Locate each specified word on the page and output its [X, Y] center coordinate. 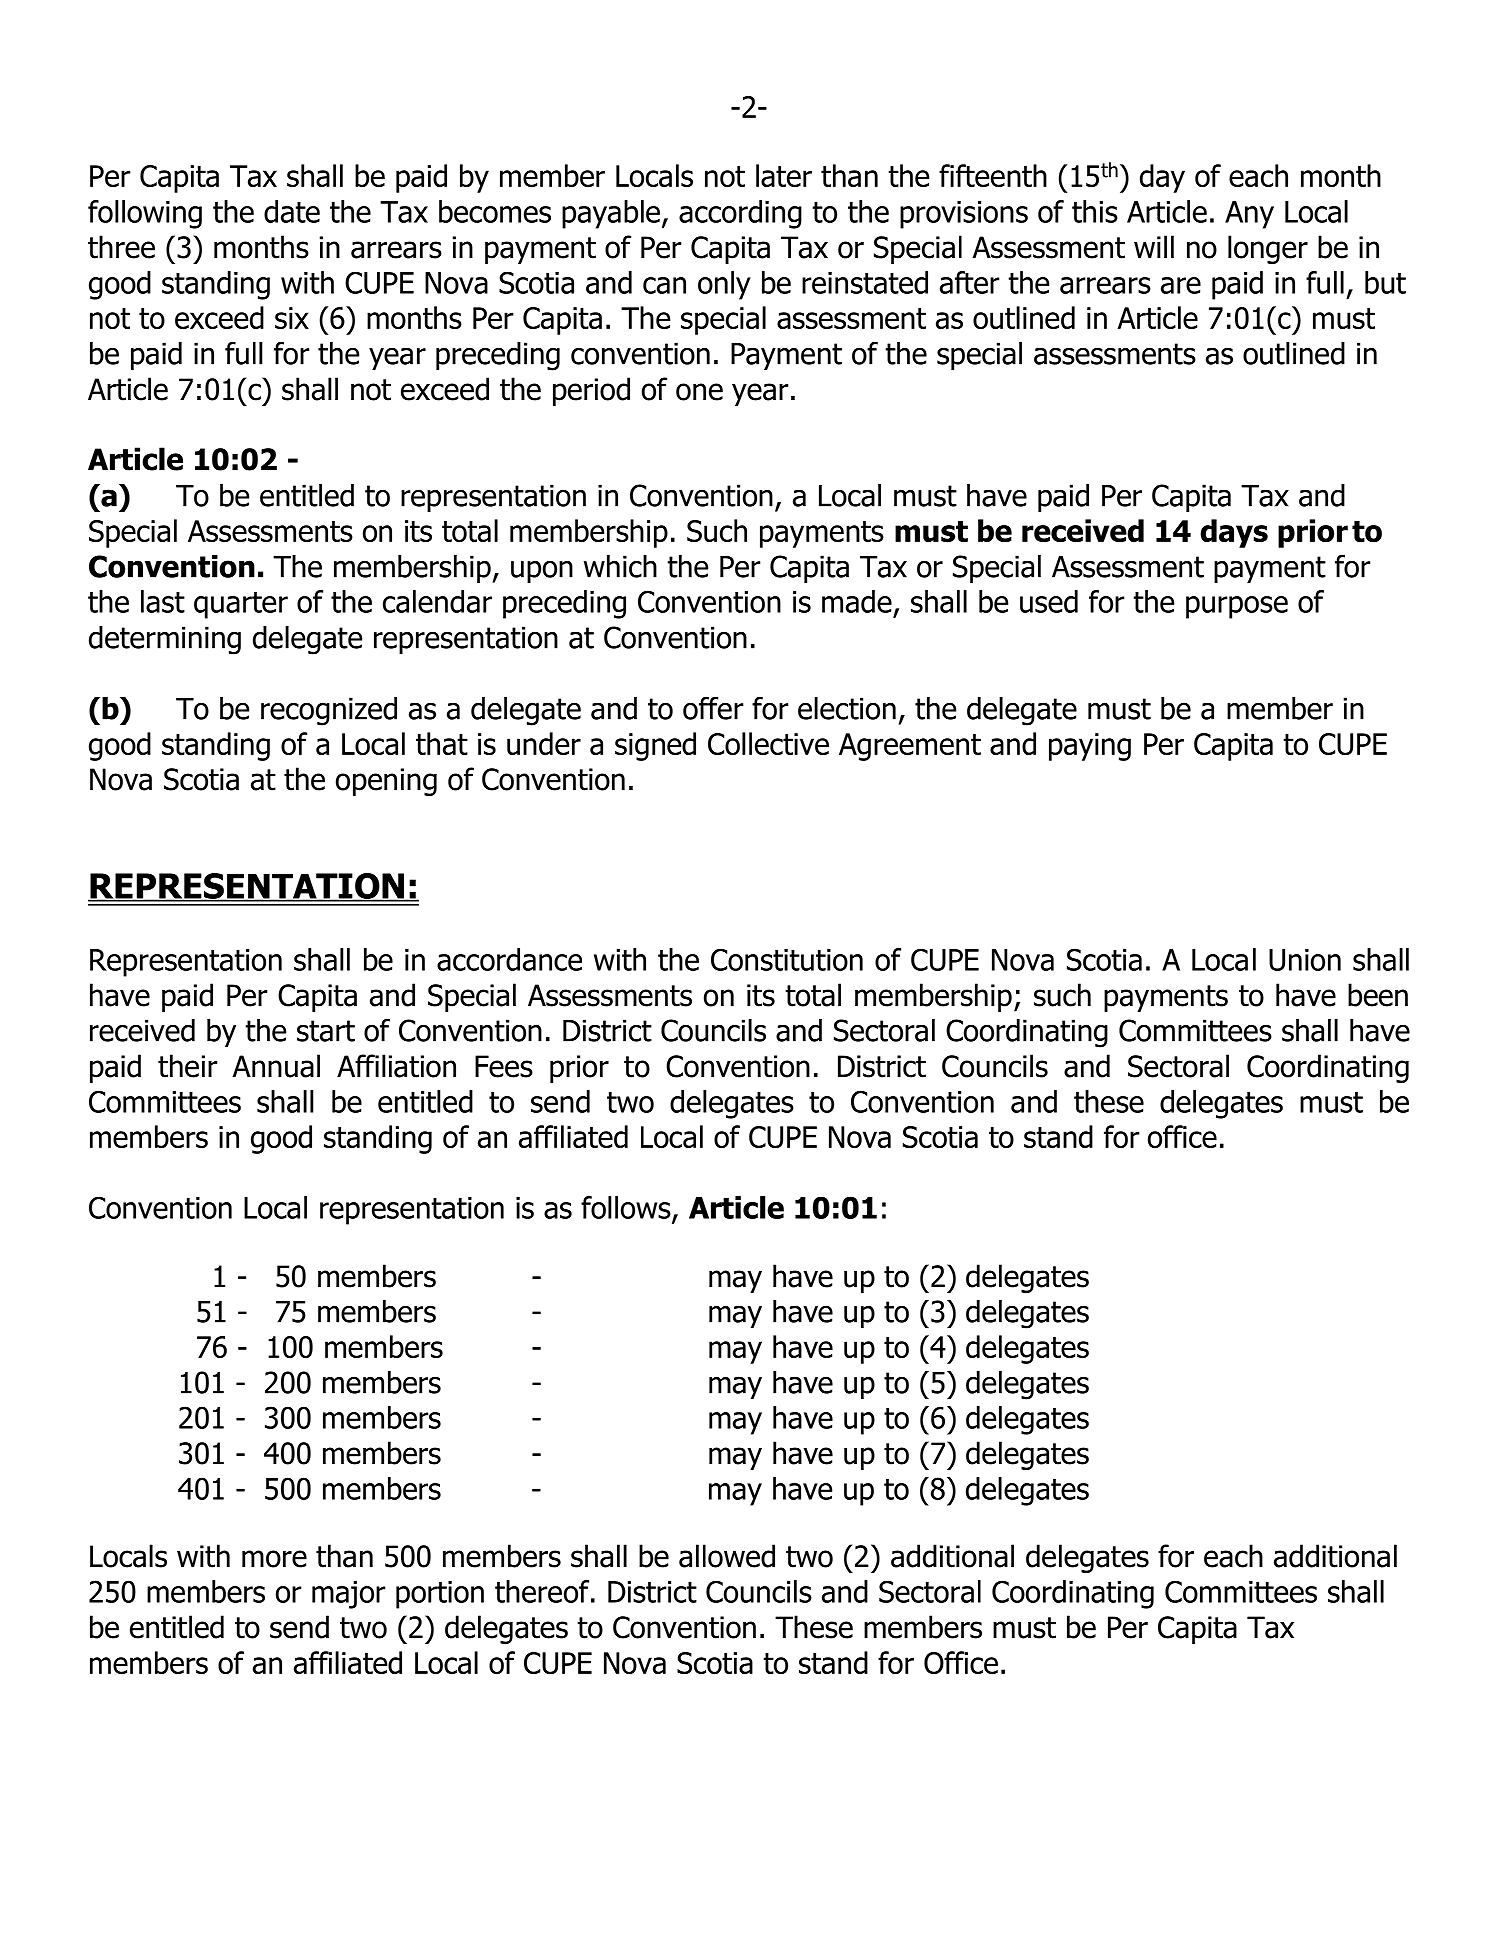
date [292, 211]
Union [1305, 960]
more [274, 1559]
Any [1249, 215]
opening [386, 782]
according [740, 214]
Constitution [787, 959]
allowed [727, 1556]
